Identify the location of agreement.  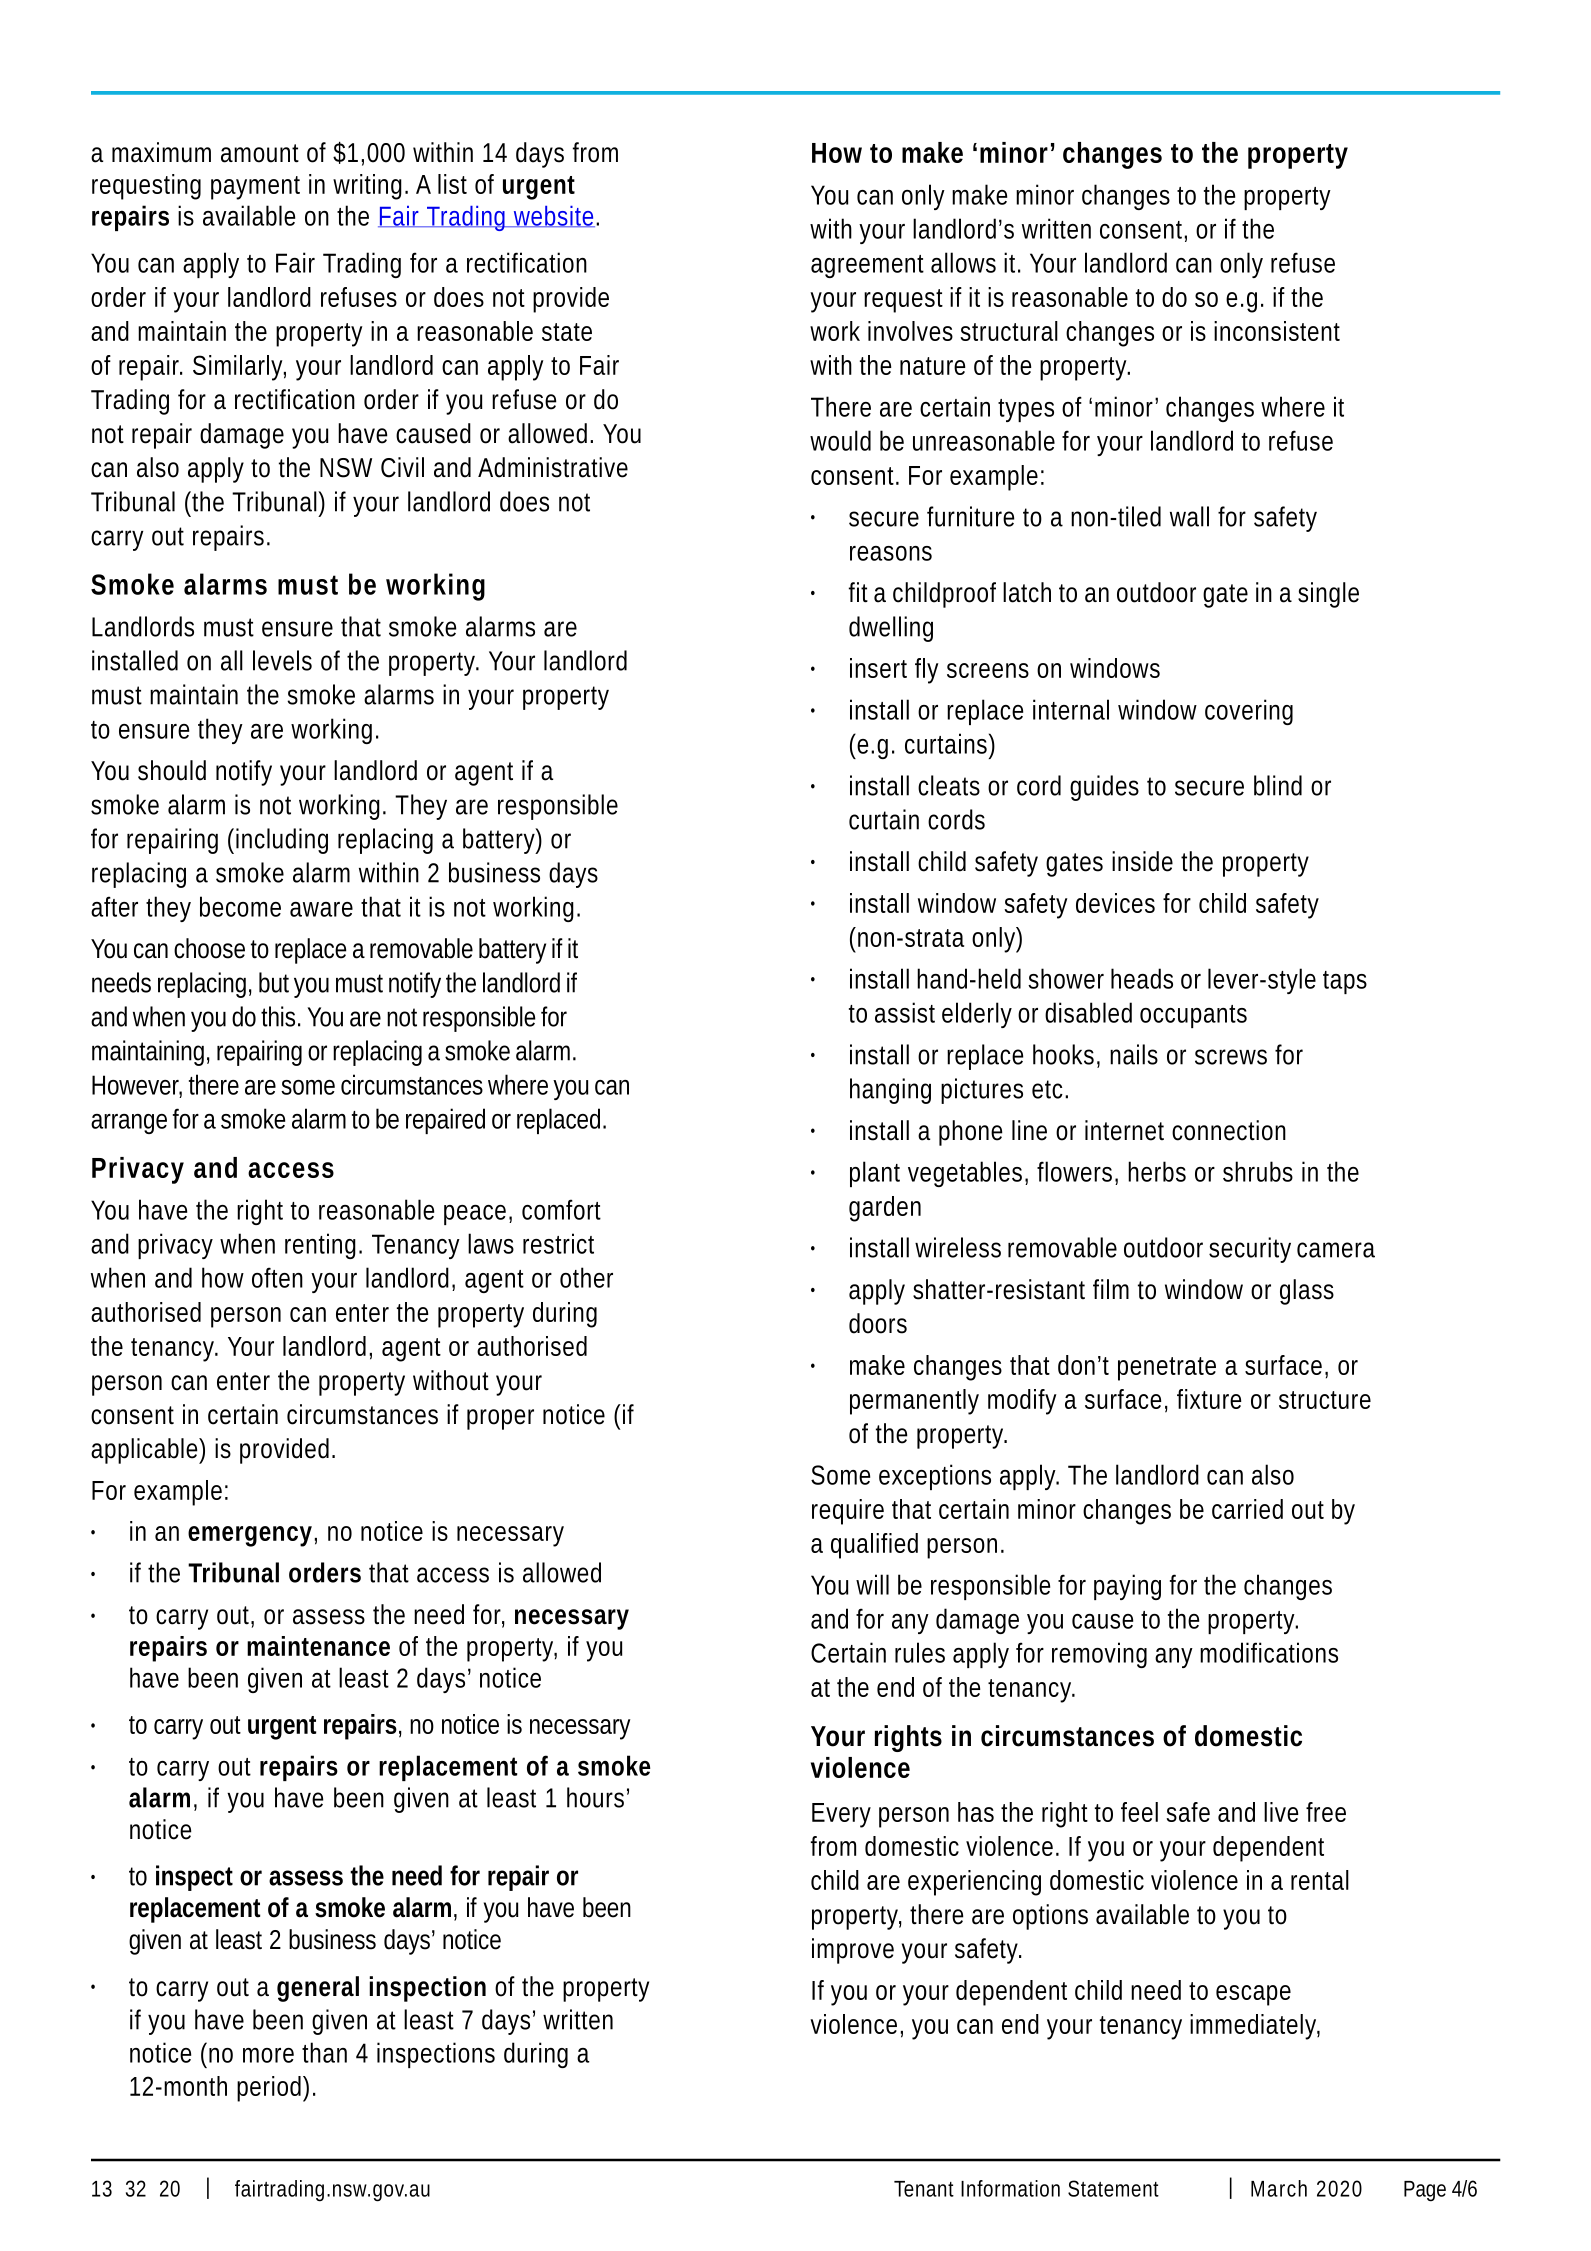
(867, 266).
